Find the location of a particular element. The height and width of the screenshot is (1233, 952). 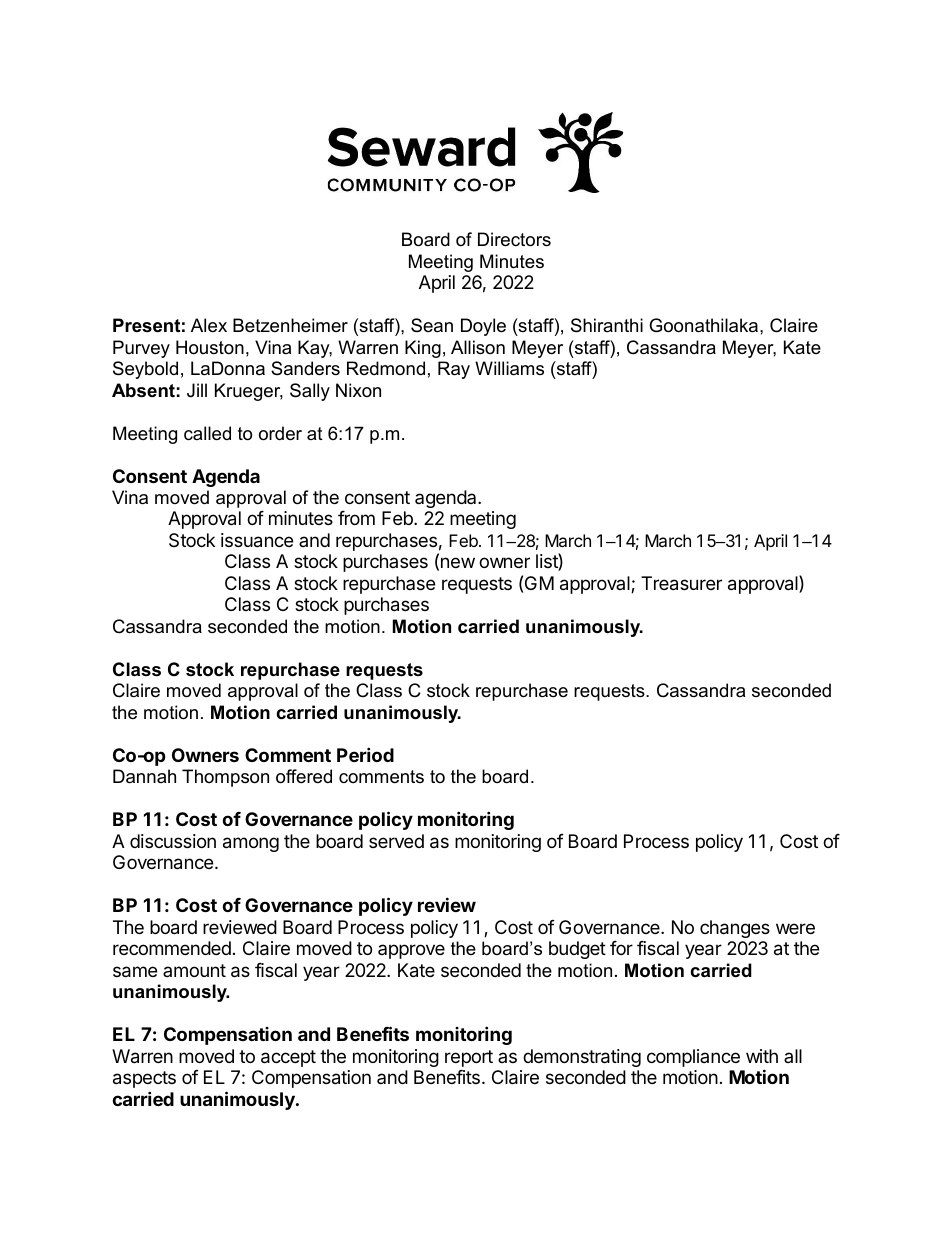

compliance is located at coordinates (693, 1058).
